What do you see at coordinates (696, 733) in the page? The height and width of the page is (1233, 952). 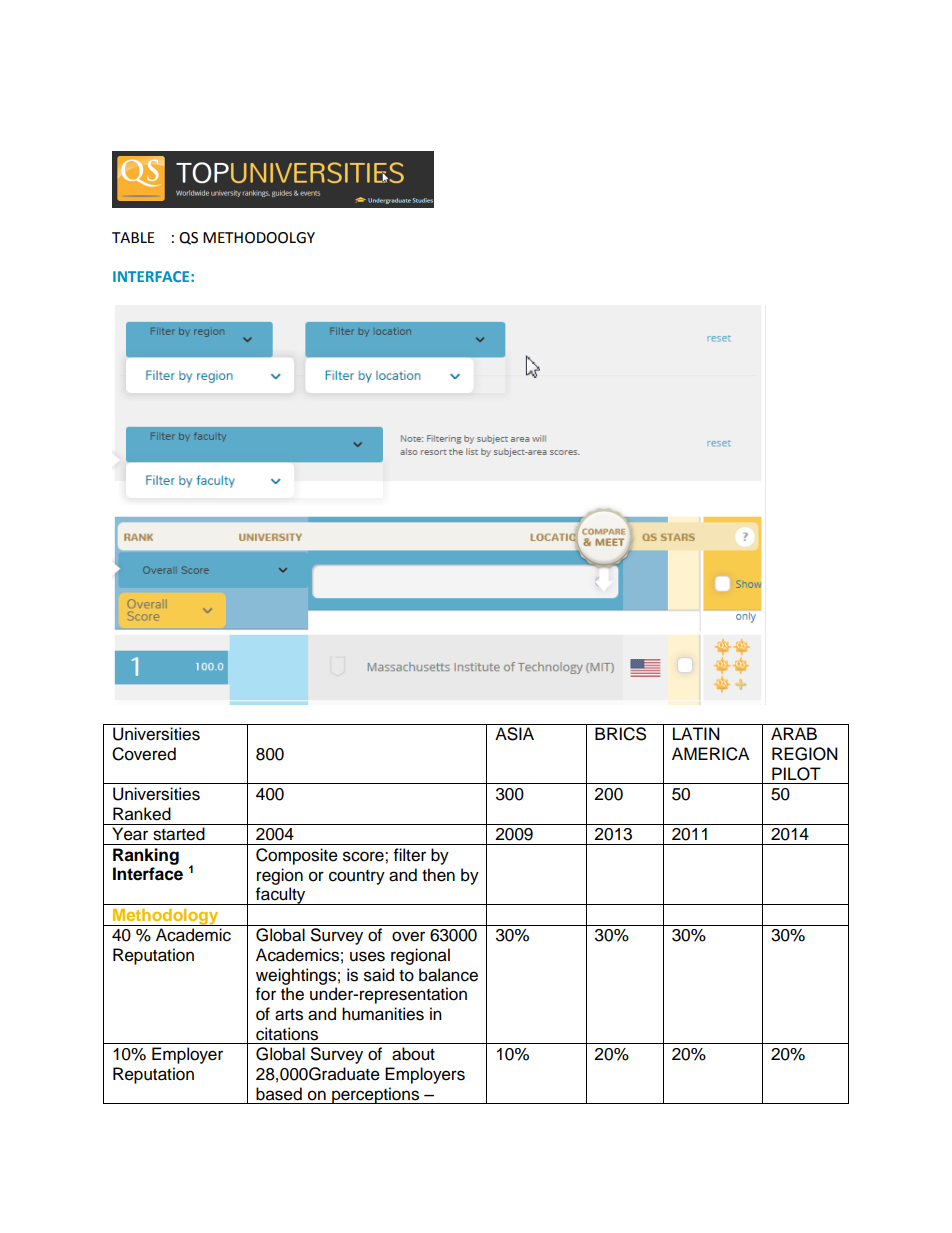 I see `LATIN` at bounding box center [696, 733].
